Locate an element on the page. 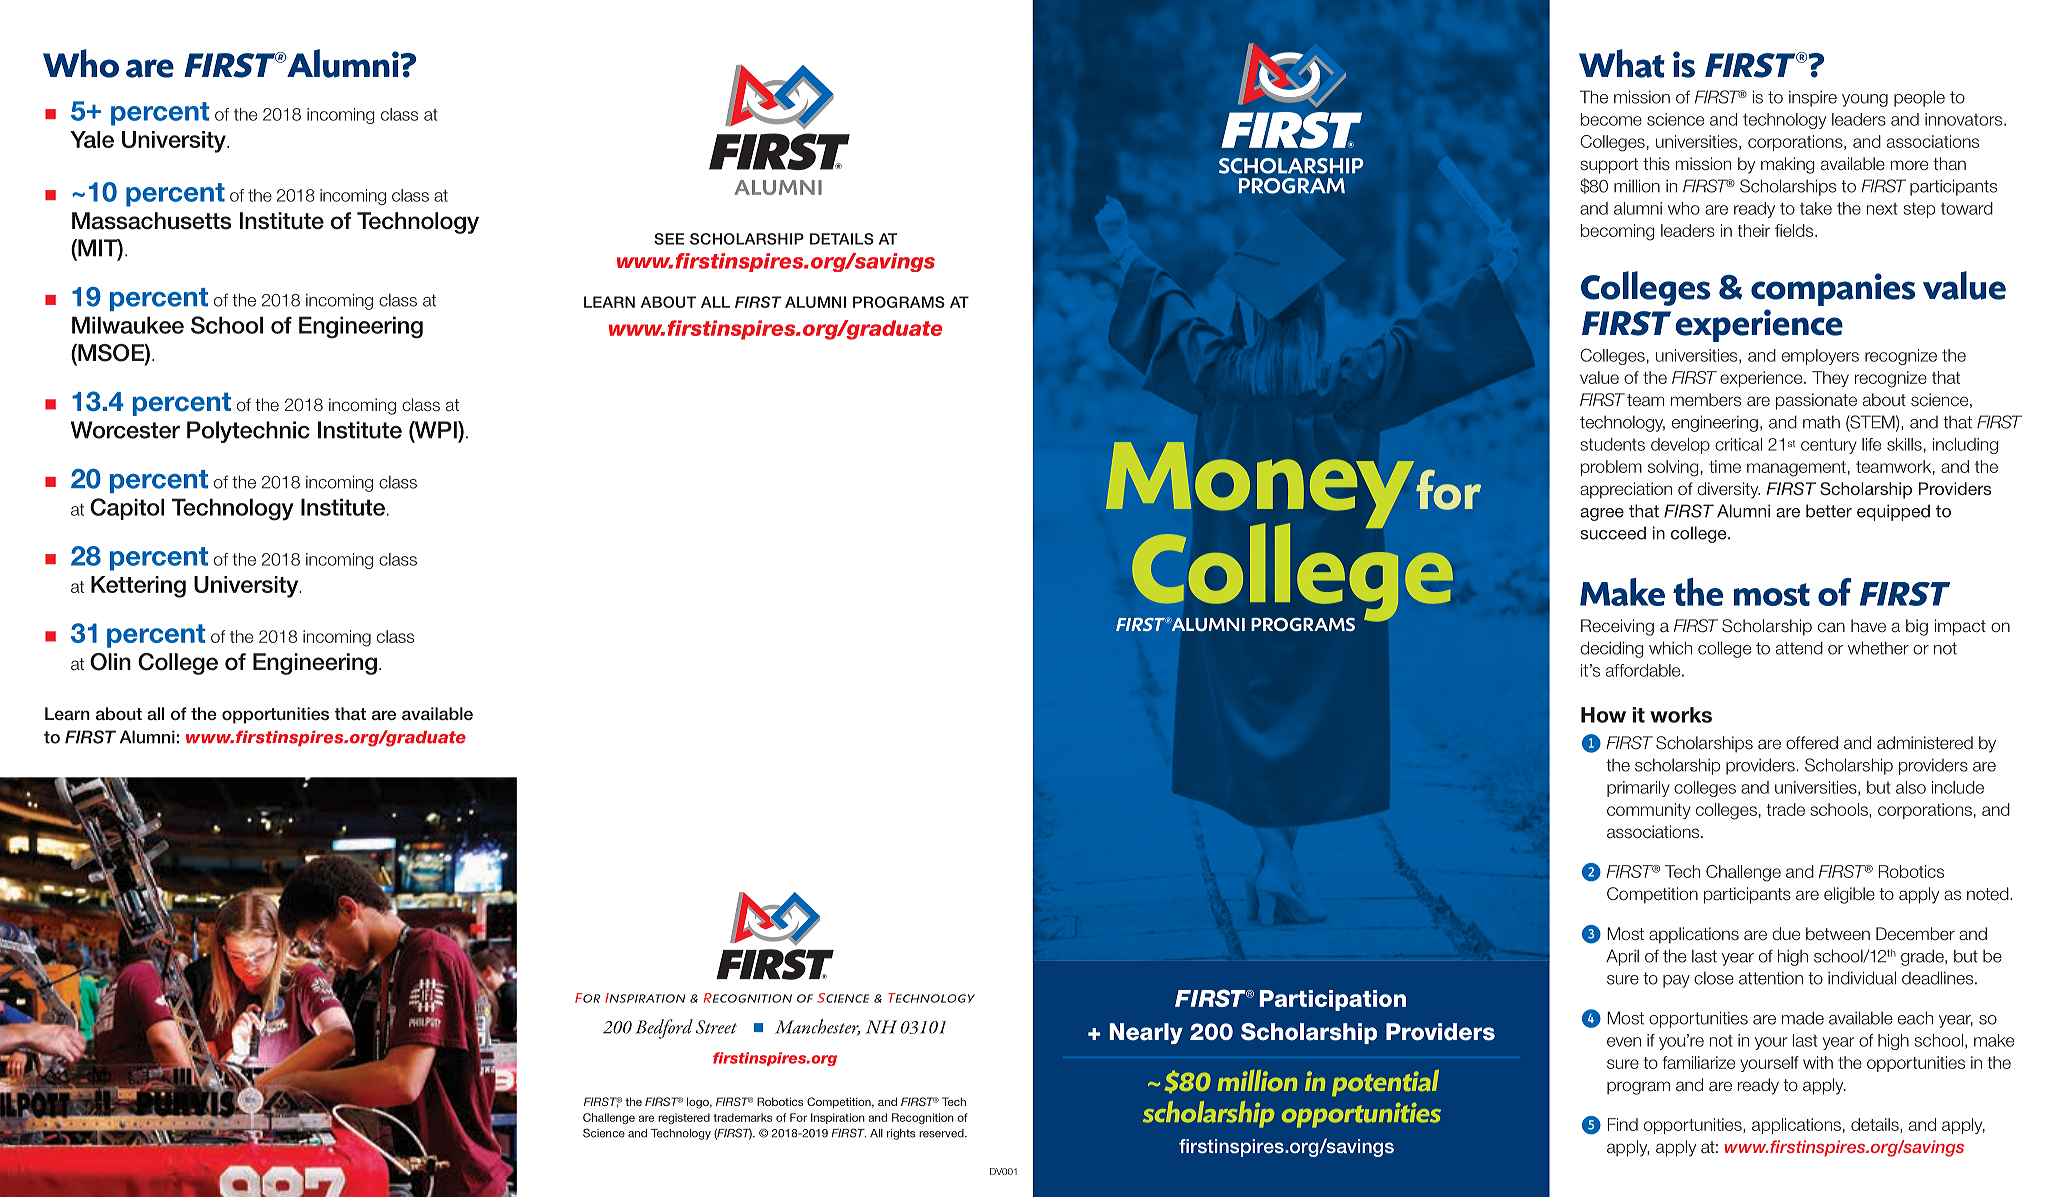  students is located at coordinates (1612, 444).
